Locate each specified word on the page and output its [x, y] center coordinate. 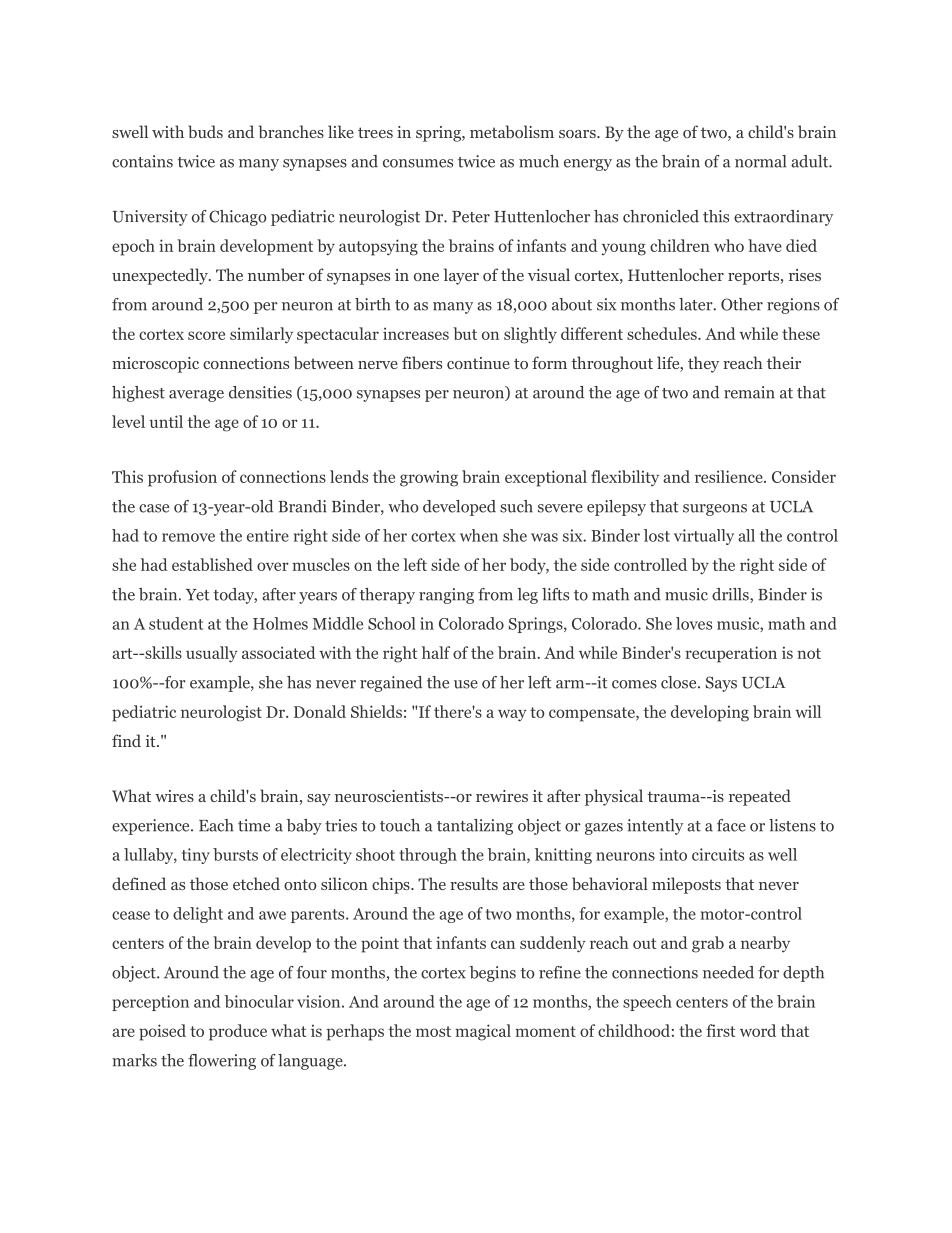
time [254, 825]
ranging [446, 596]
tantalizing [475, 827]
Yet [198, 595]
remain [749, 392]
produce [238, 1032]
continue [478, 363]
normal [760, 161]
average [196, 396]
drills [731, 595]
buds [205, 131]
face [731, 825]
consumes [418, 163]
